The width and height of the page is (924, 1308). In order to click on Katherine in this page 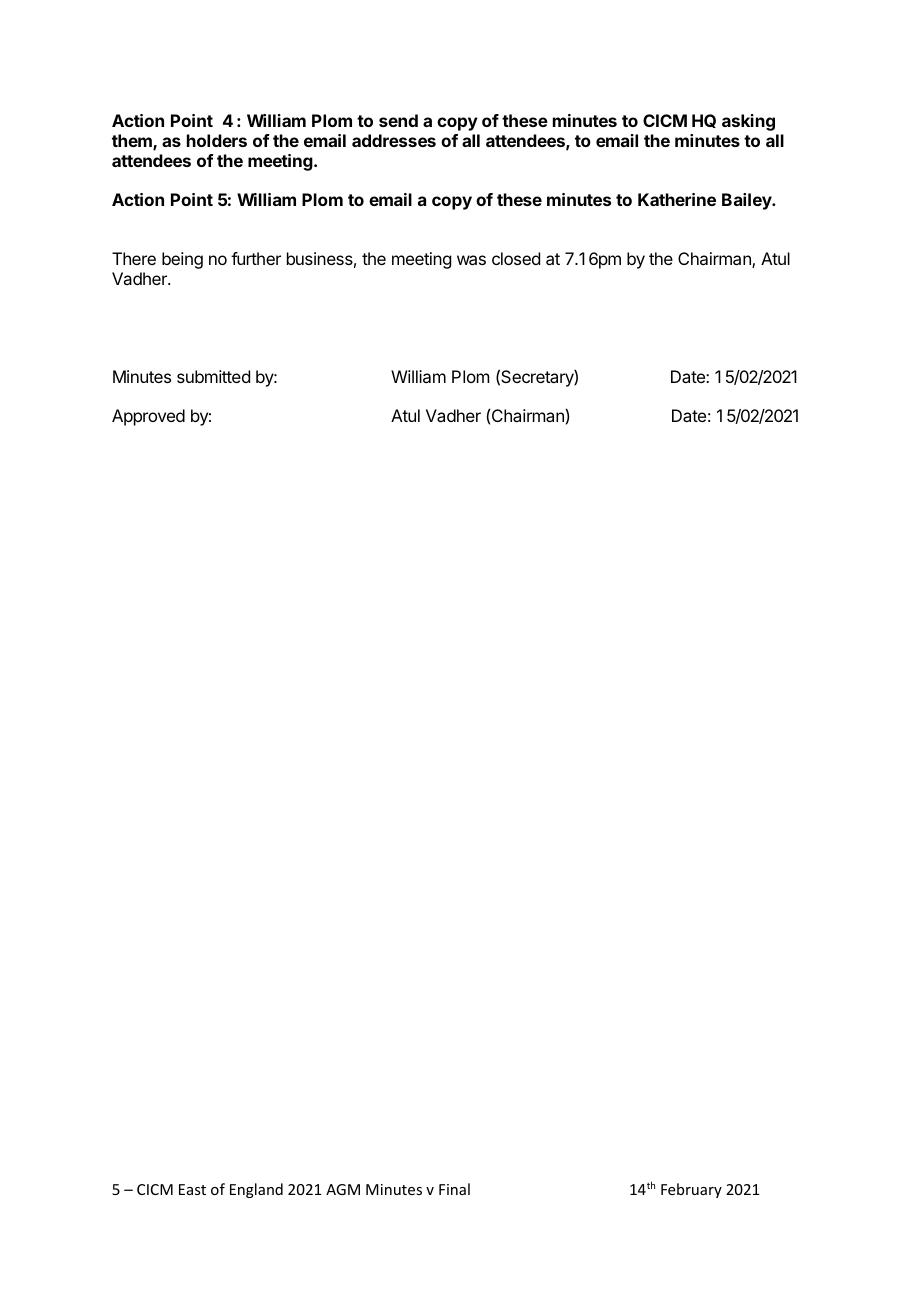, I will do `click(677, 199)`.
